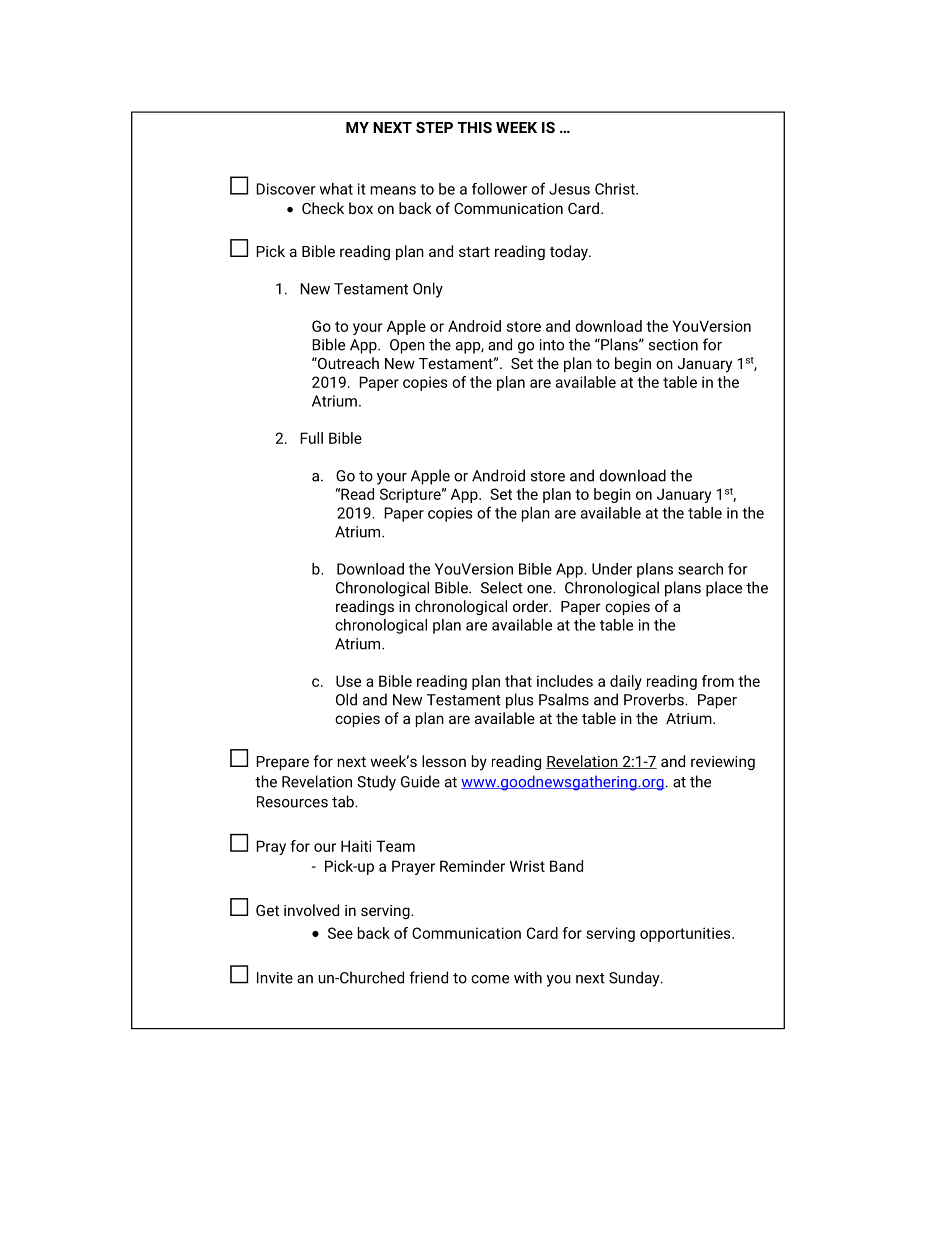 The image size is (952, 1233). What do you see at coordinates (474, 127) in the screenshot?
I see `THIS` at bounding box center [474, 127].
